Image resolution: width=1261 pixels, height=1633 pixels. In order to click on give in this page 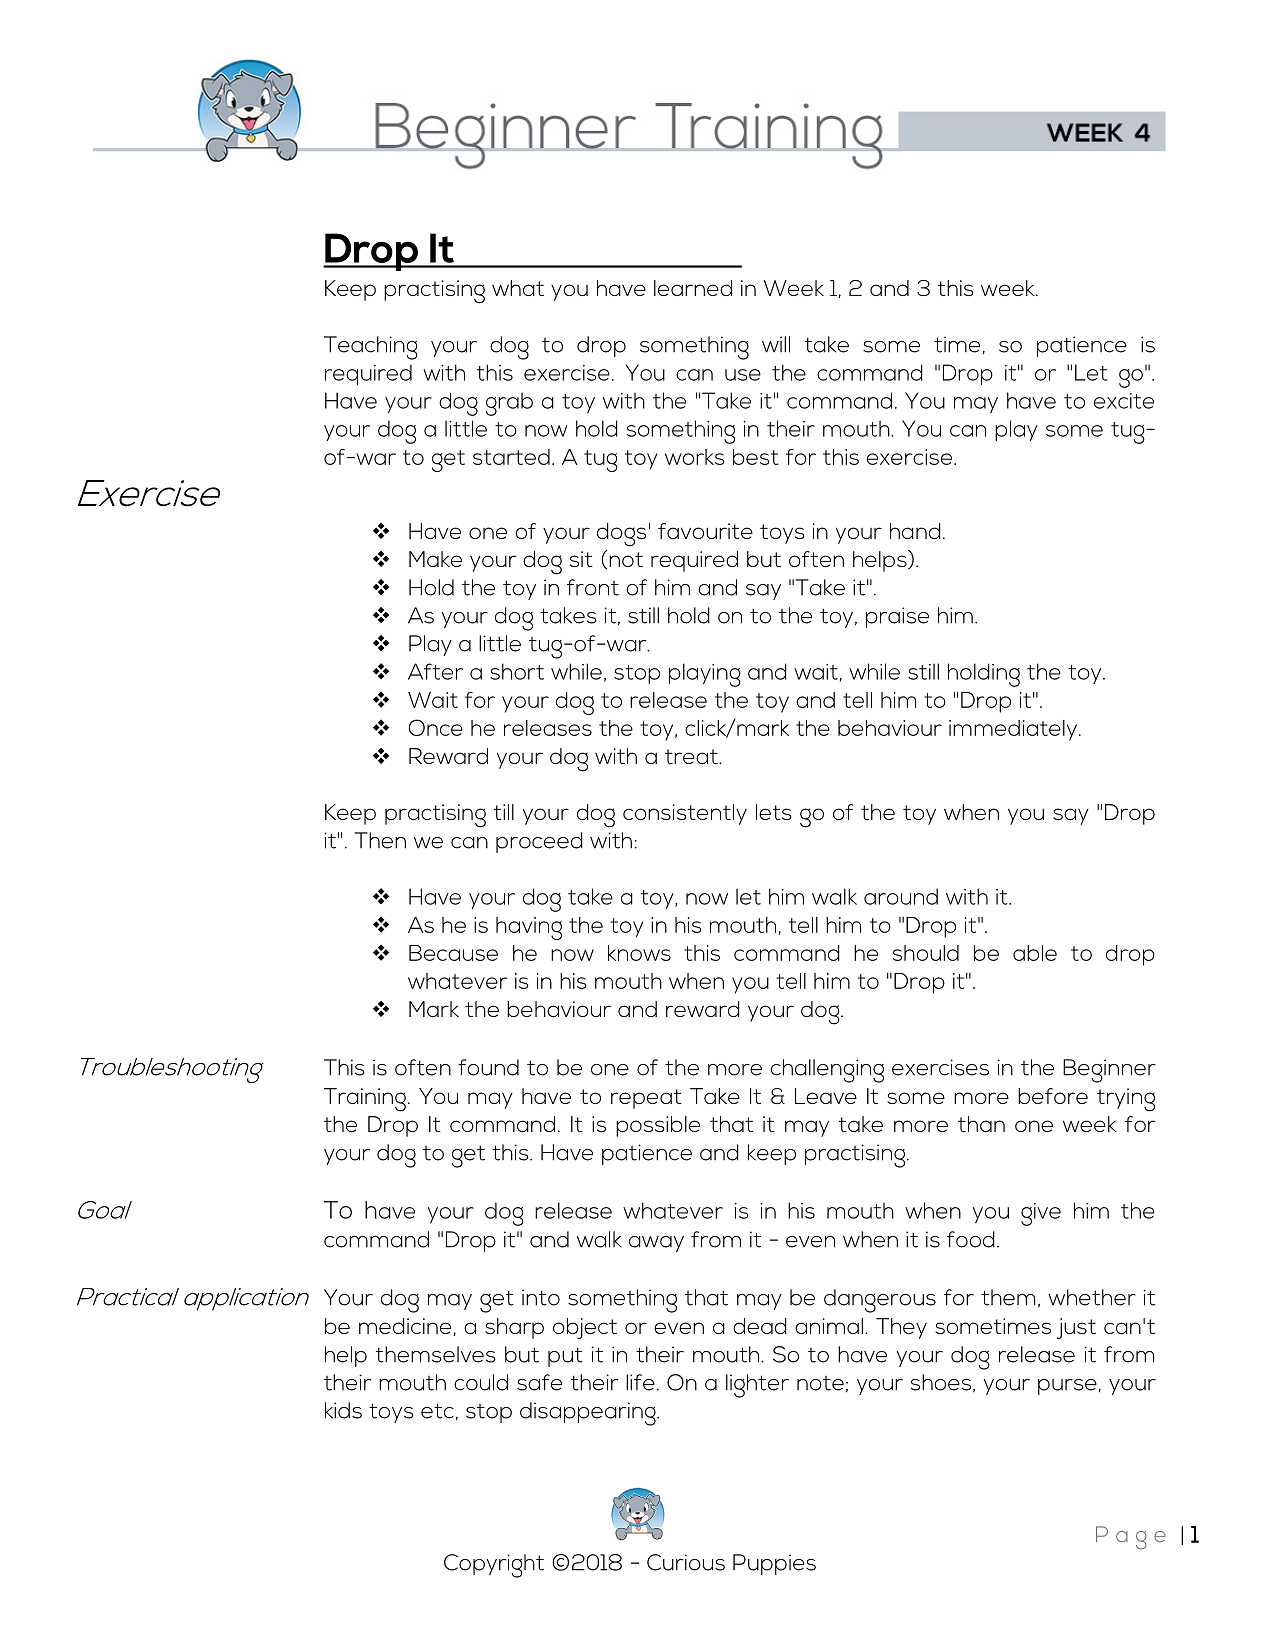, I will do `click(1041, 1214)`.
